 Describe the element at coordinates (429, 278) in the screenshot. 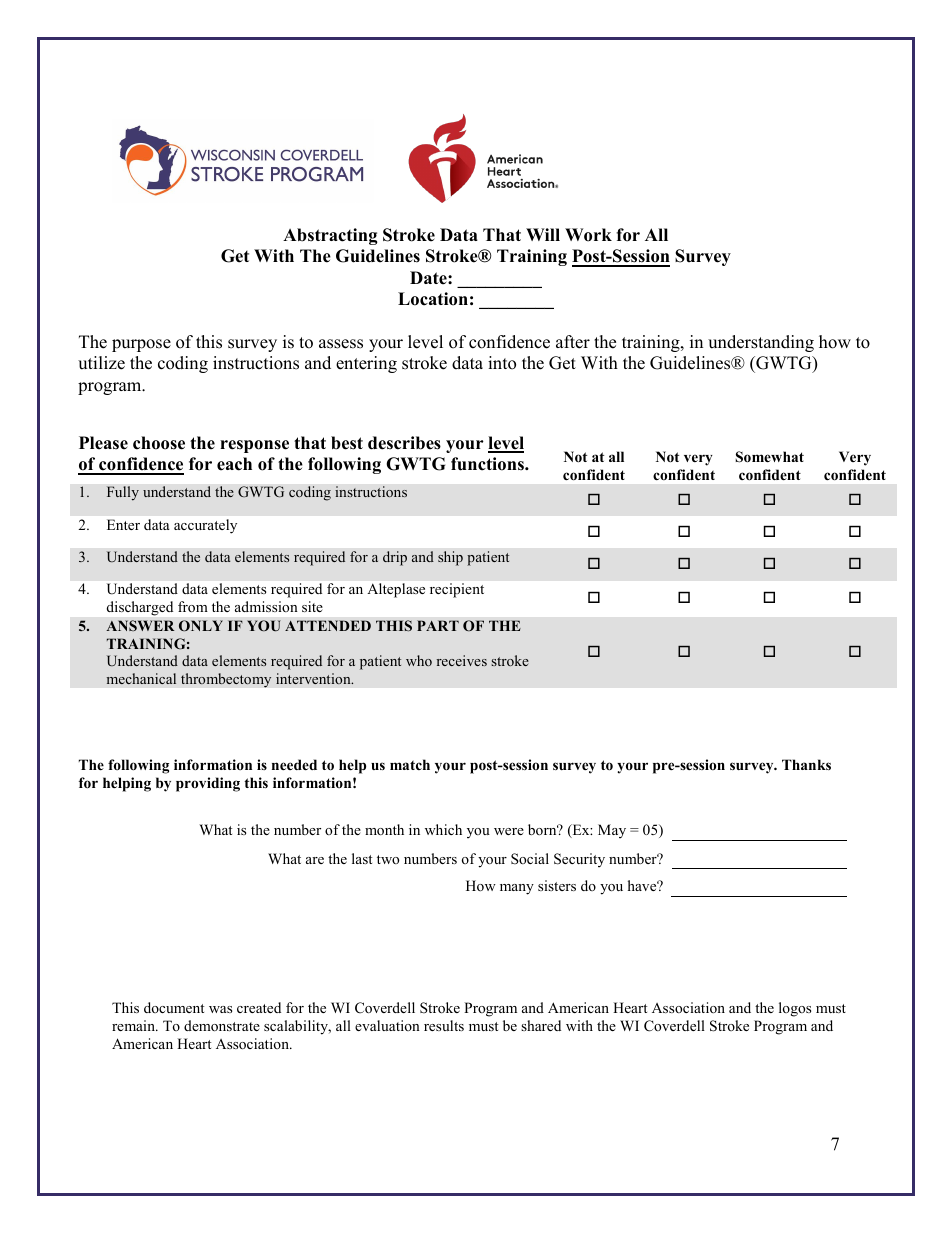

I see `Date` at that location.
